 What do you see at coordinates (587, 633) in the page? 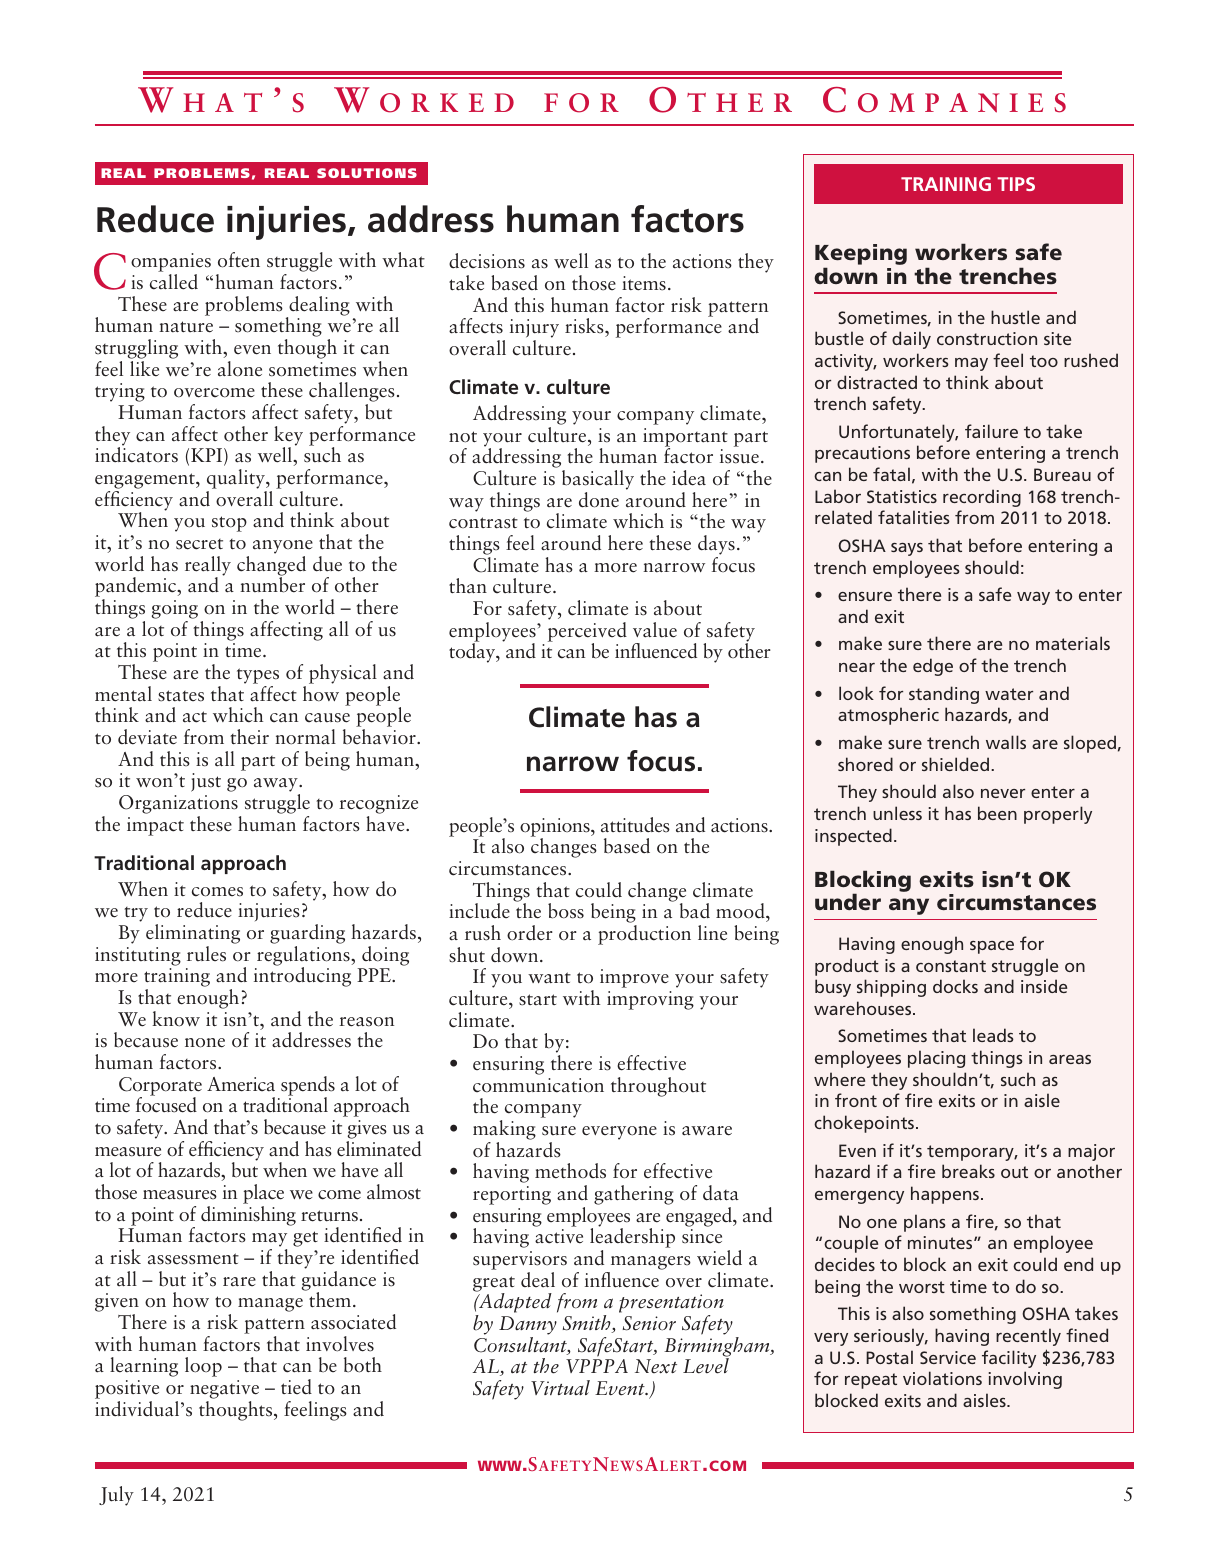
I see `perceived` at bounding box center [587, 633].
